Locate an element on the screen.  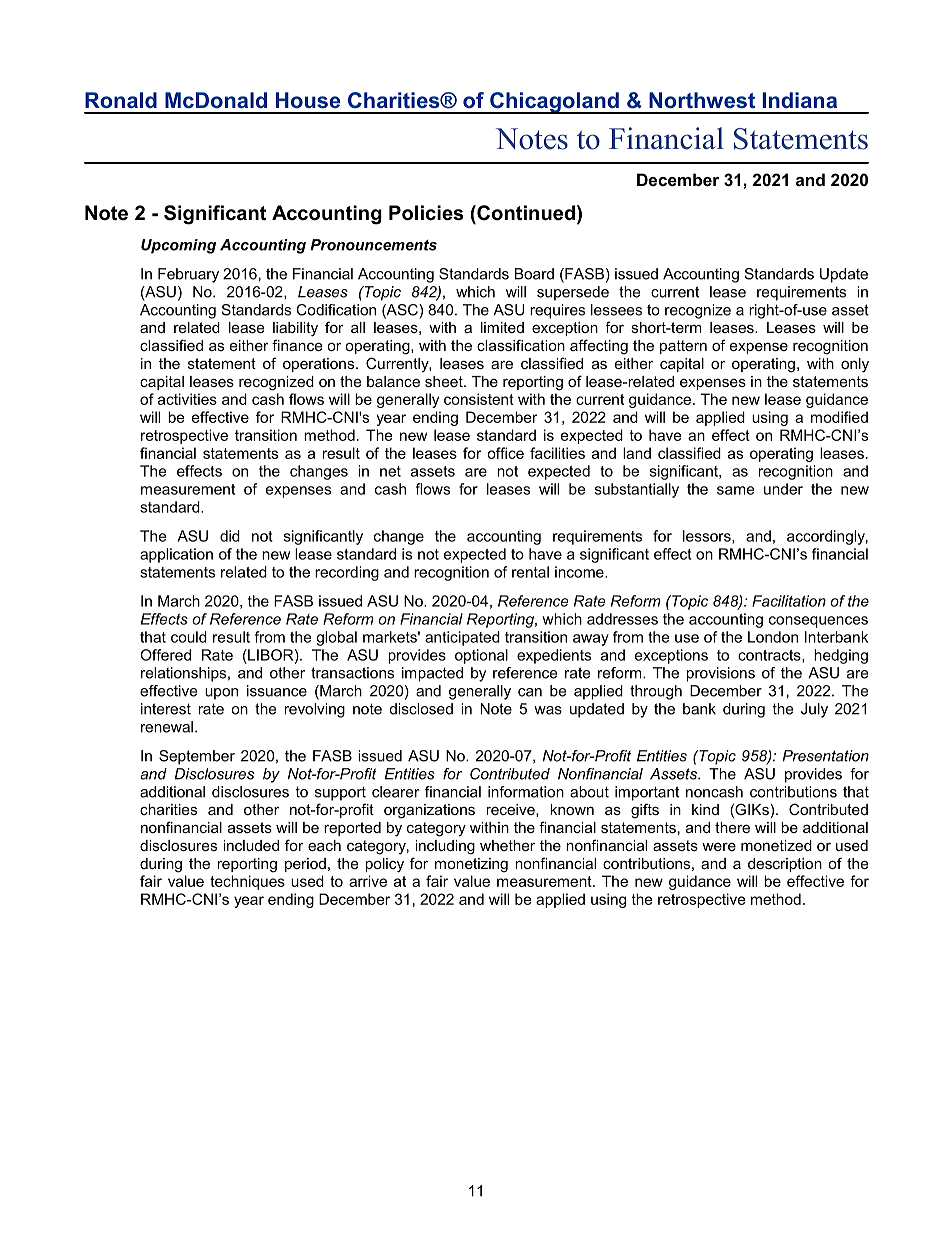
anticipated is located at coordinates (462, 638).
